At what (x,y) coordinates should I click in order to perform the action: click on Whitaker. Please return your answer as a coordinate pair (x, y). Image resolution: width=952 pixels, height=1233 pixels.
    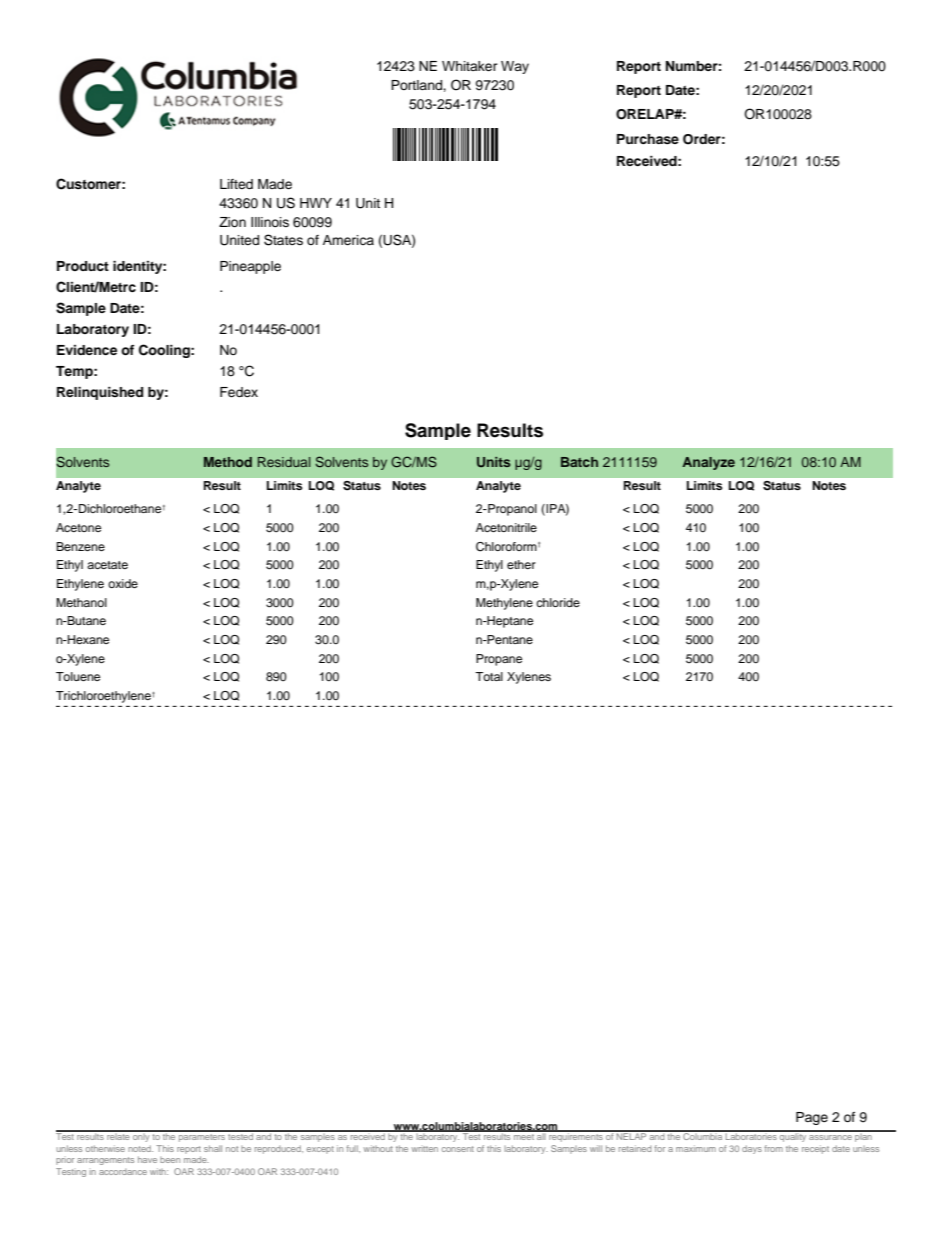
    Looking at the image, I should click on (470, 66).
